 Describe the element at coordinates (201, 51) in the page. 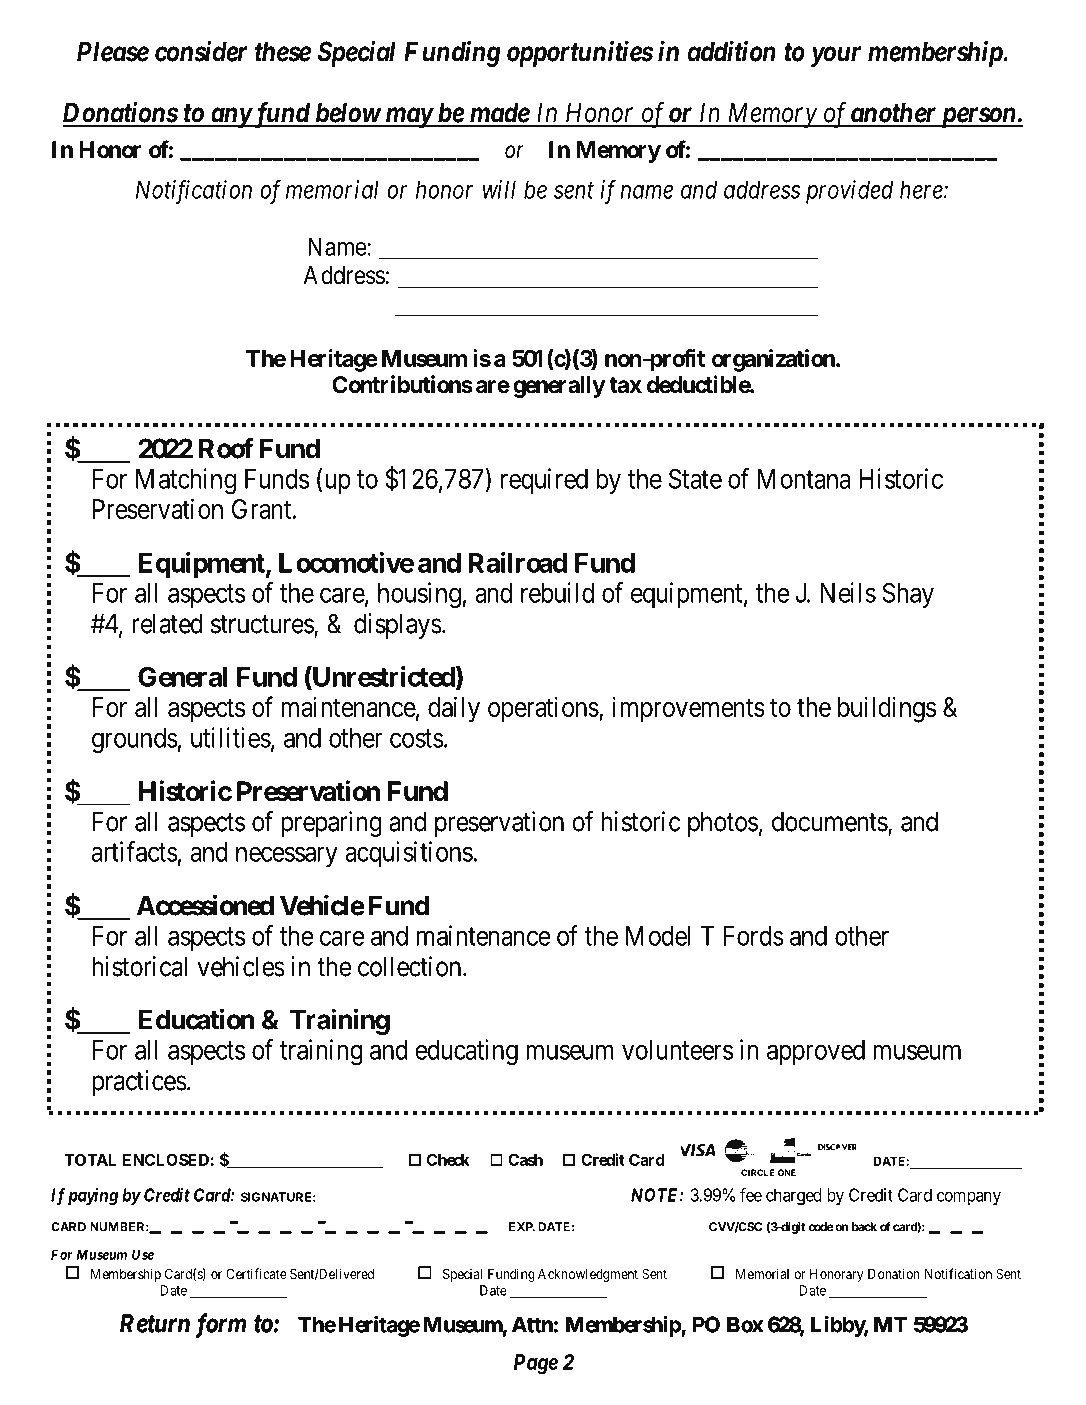

I see `consider` at that location.
